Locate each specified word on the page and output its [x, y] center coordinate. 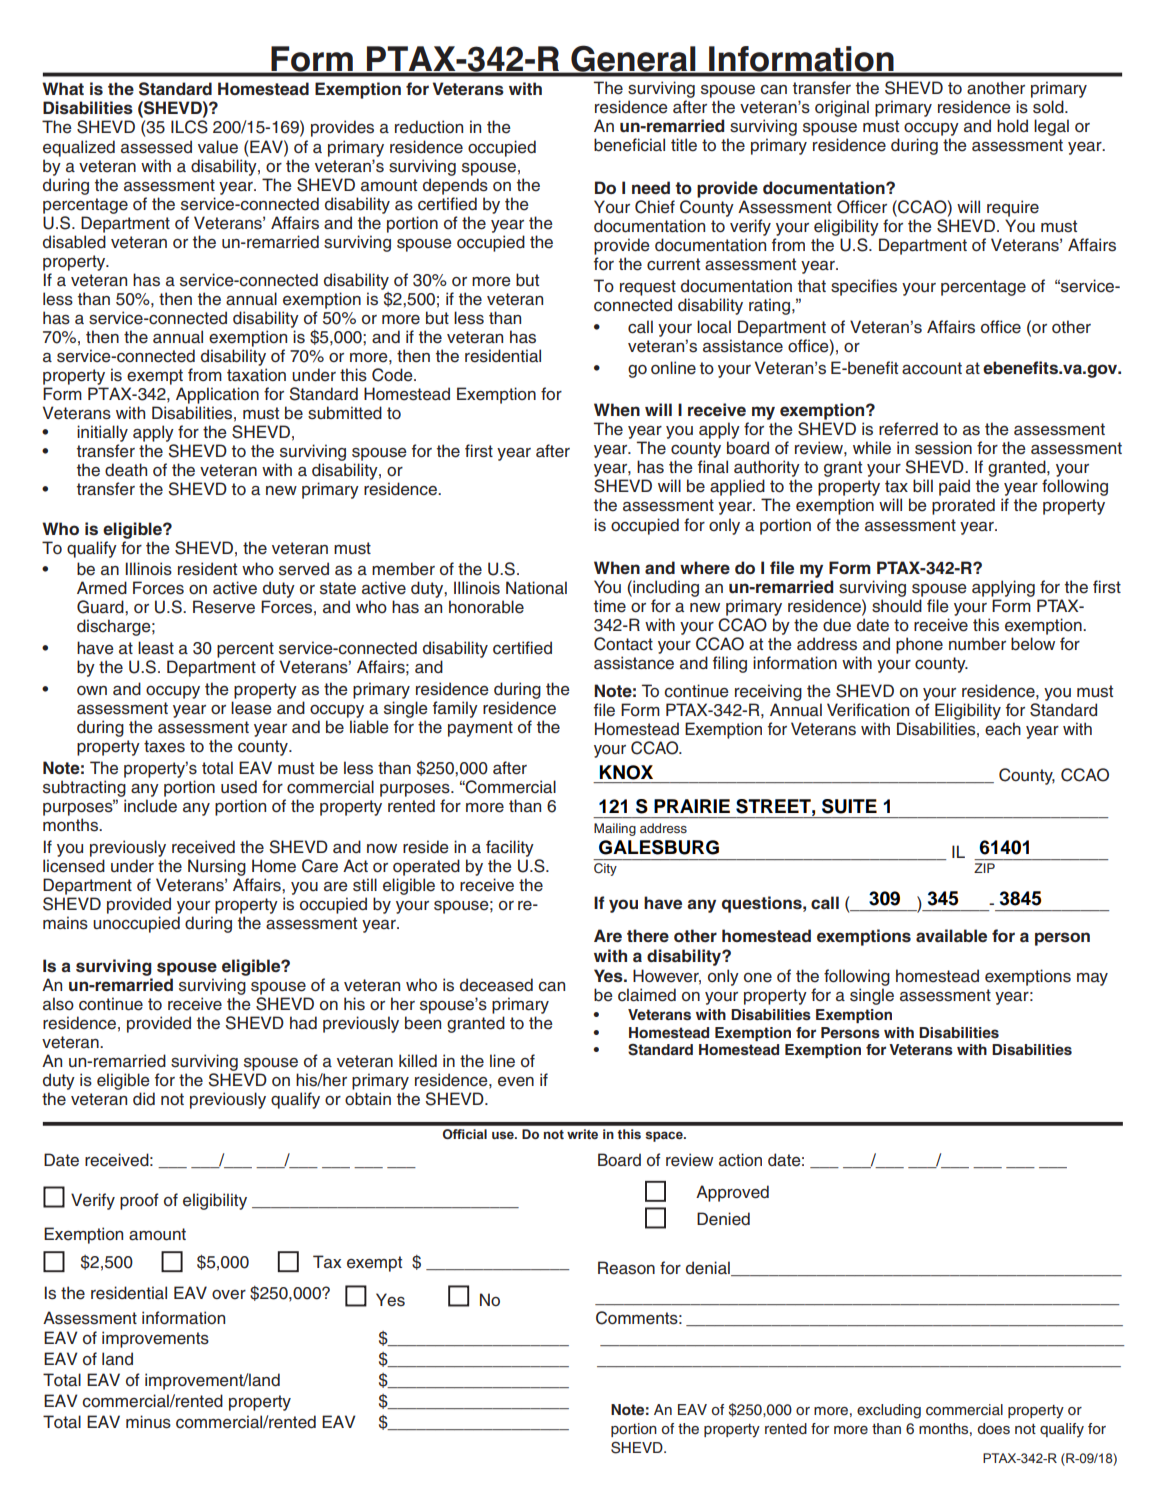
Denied [723, 1219]
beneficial [629, 145]
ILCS [189, 127]
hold [1012, 126]
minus [148, 1422]
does [993, 1429]
